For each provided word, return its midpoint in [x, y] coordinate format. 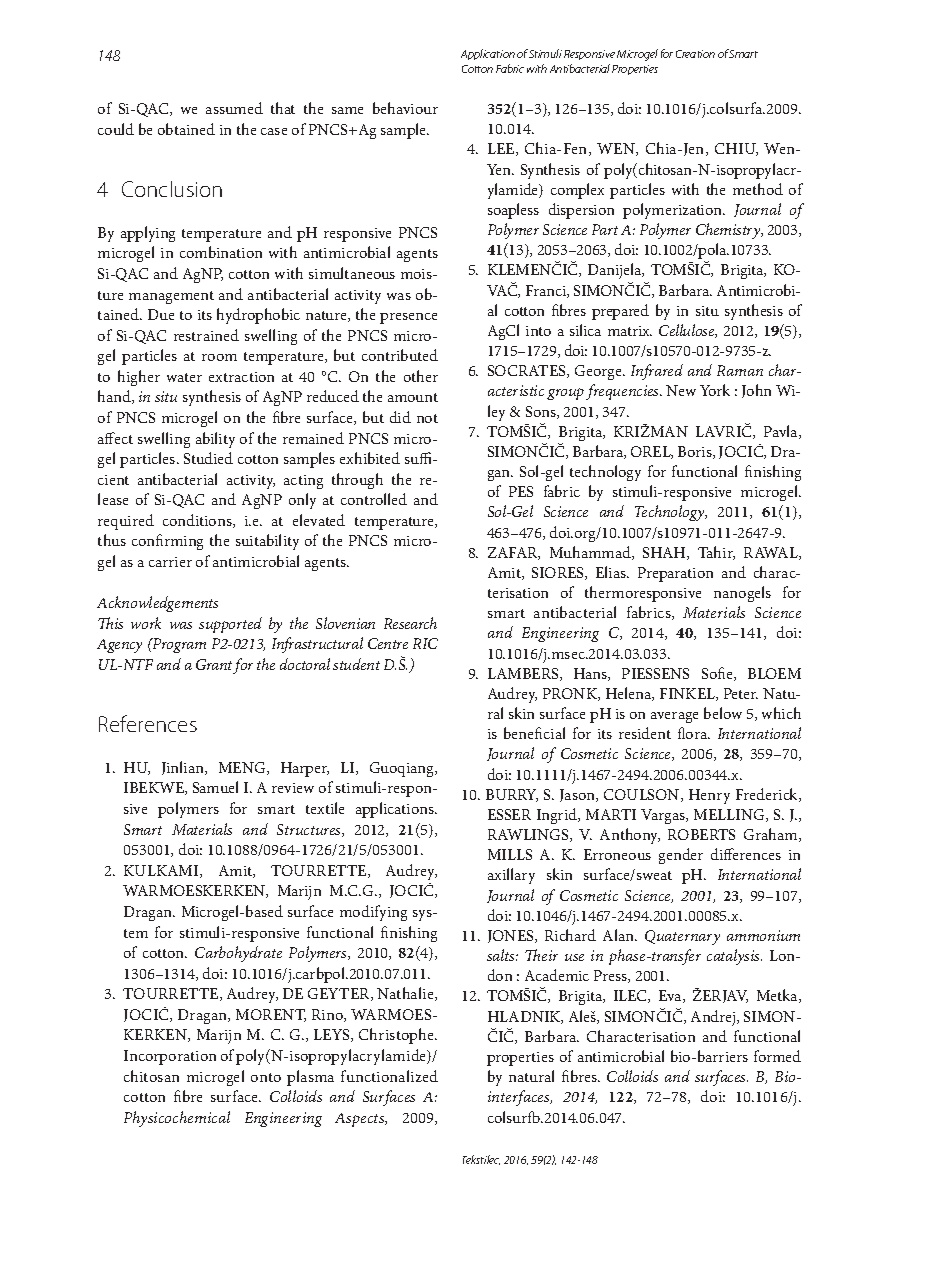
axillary [511, 876]
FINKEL [688, 694]
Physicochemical [177, 1119]
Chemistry [729, 231]
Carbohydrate [238, 954]
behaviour [405, 108]
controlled [374, 499]
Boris [696, 452]
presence [408, 318]
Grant [214, 664]
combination [221, 252]
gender [681, 856]
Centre [388, 643]
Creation [695, 54]
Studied [208, 458]
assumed [234, 108]
